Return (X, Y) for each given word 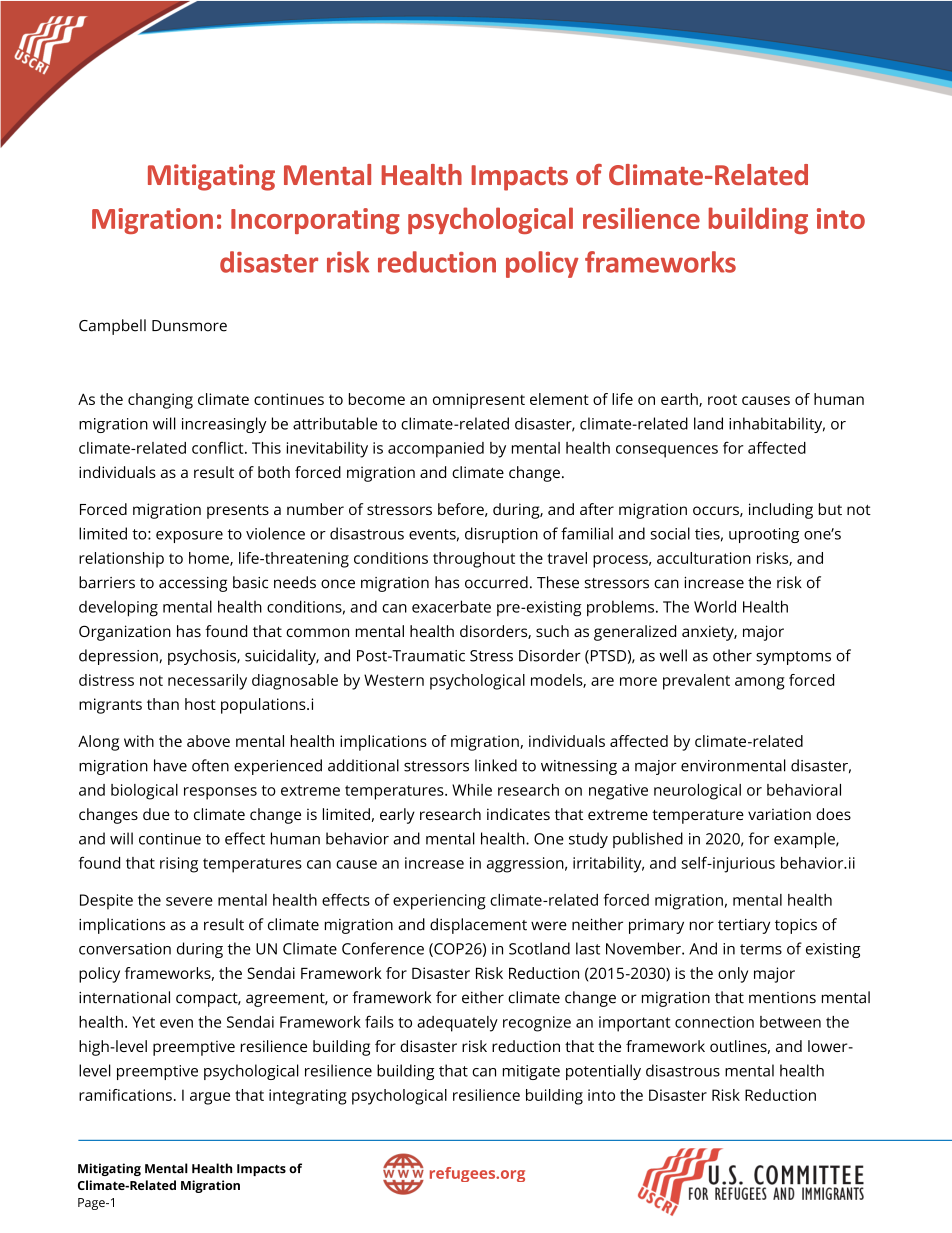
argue (210, 1098)
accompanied (436, 450)
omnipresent (479, 401)
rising (179, 865)
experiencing (439, 902)
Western (394, 680)
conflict (219, 448)
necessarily (207, 682)
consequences (667, 451)
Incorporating (315, 221)
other (732, 655)
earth (680, 400)
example (805, 840)
